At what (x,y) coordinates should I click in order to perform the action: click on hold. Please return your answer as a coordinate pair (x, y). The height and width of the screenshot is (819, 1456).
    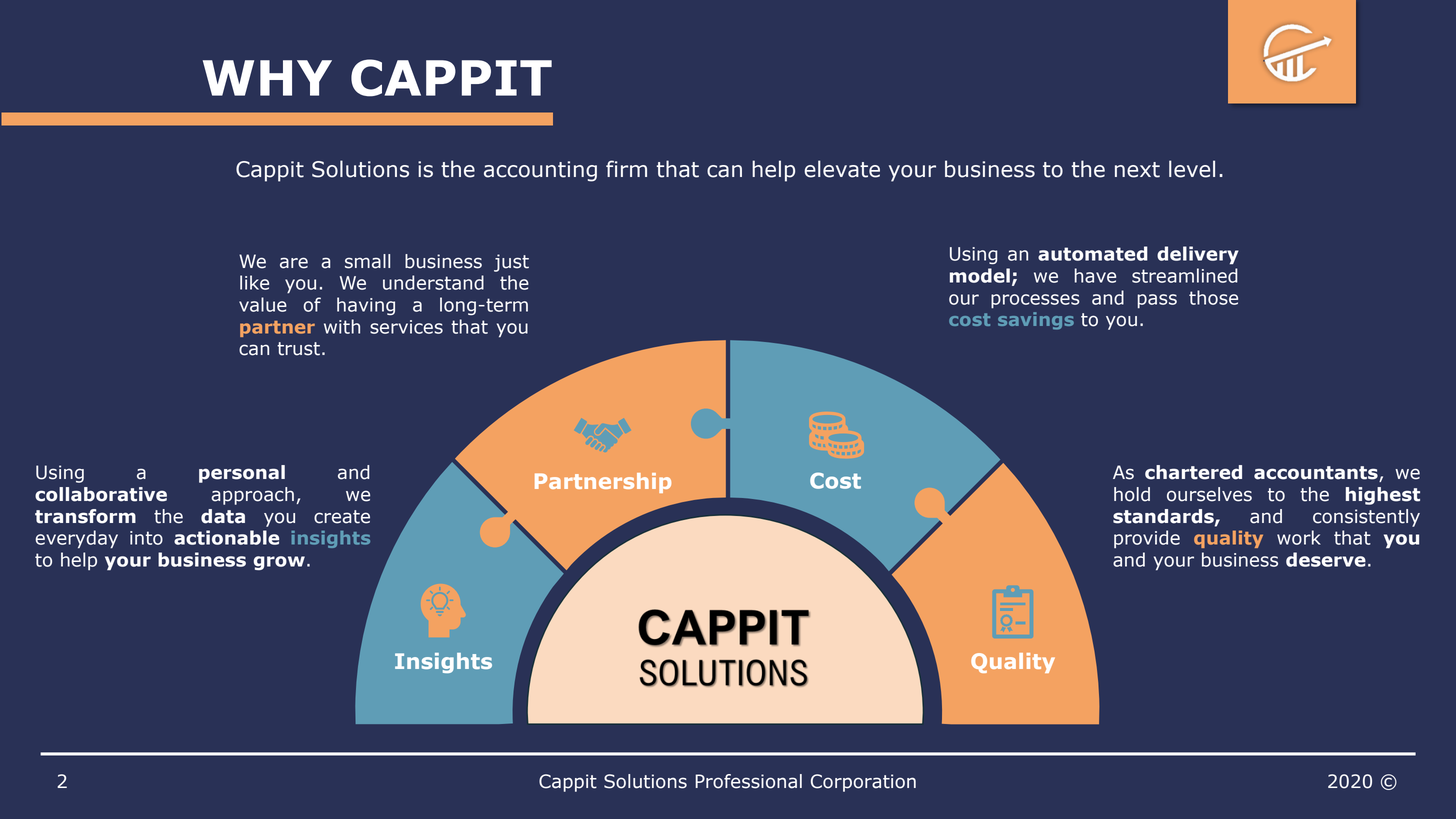
    Looking at the image, I should click on (1132, 494).
